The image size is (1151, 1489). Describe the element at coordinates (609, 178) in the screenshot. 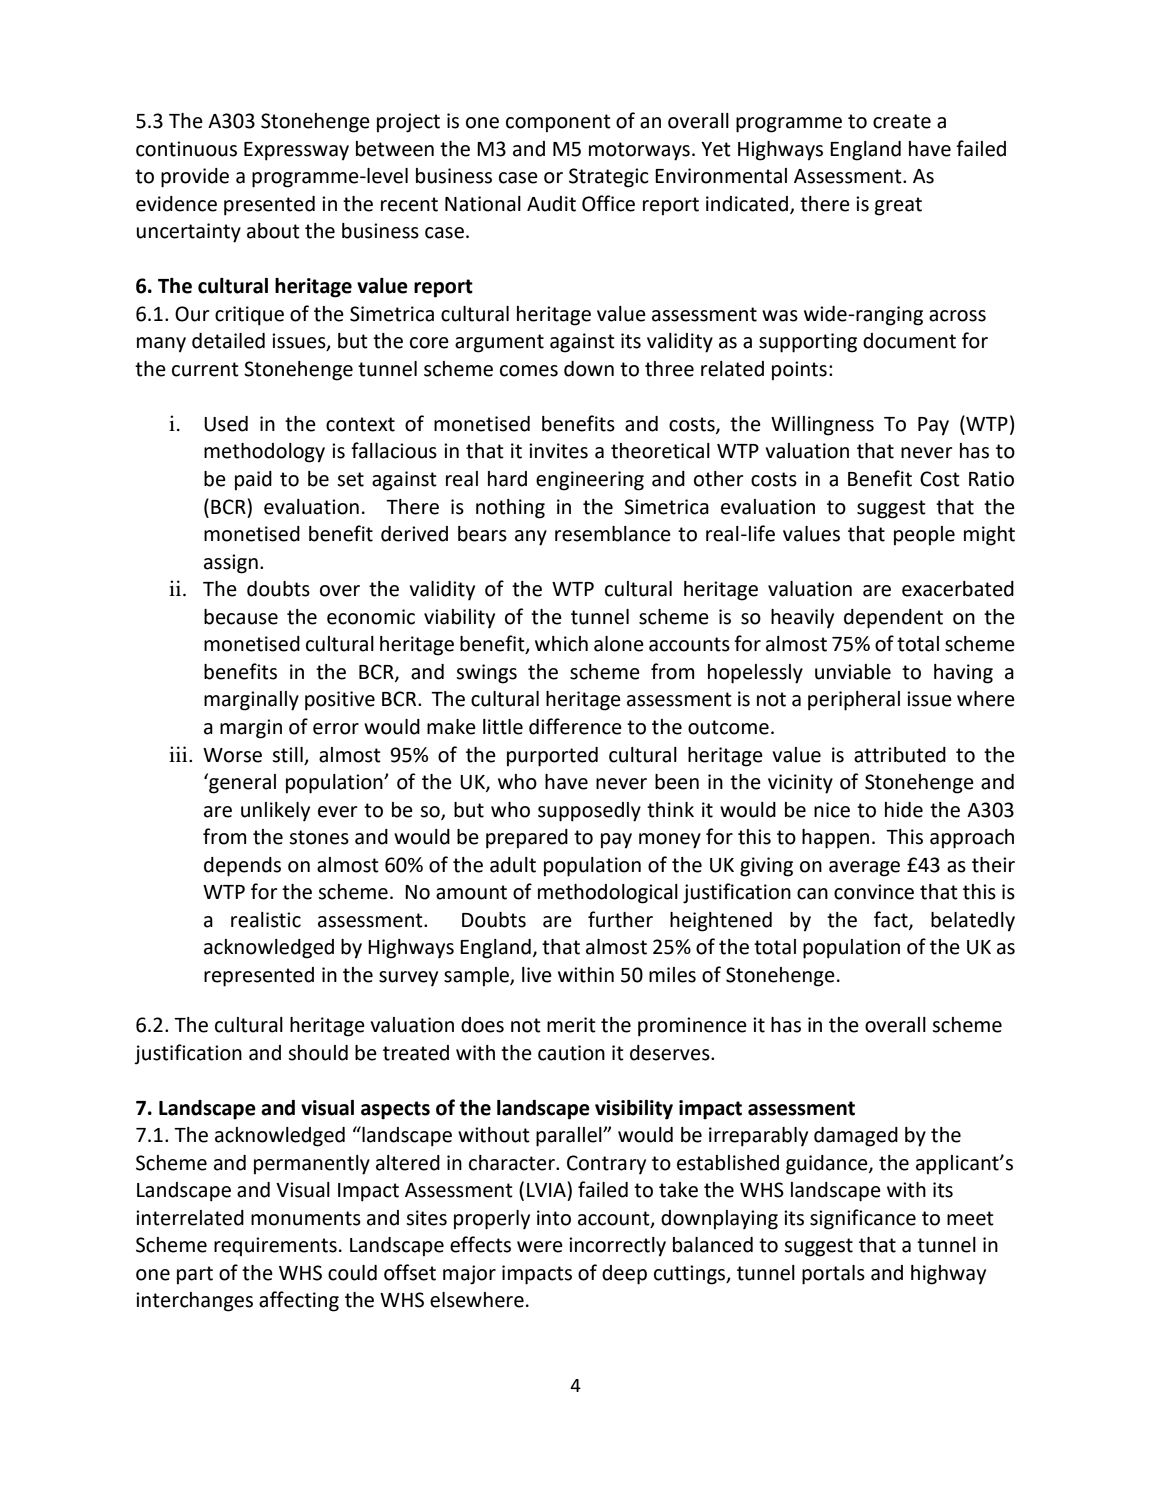

I see `Strategic` at that location.
